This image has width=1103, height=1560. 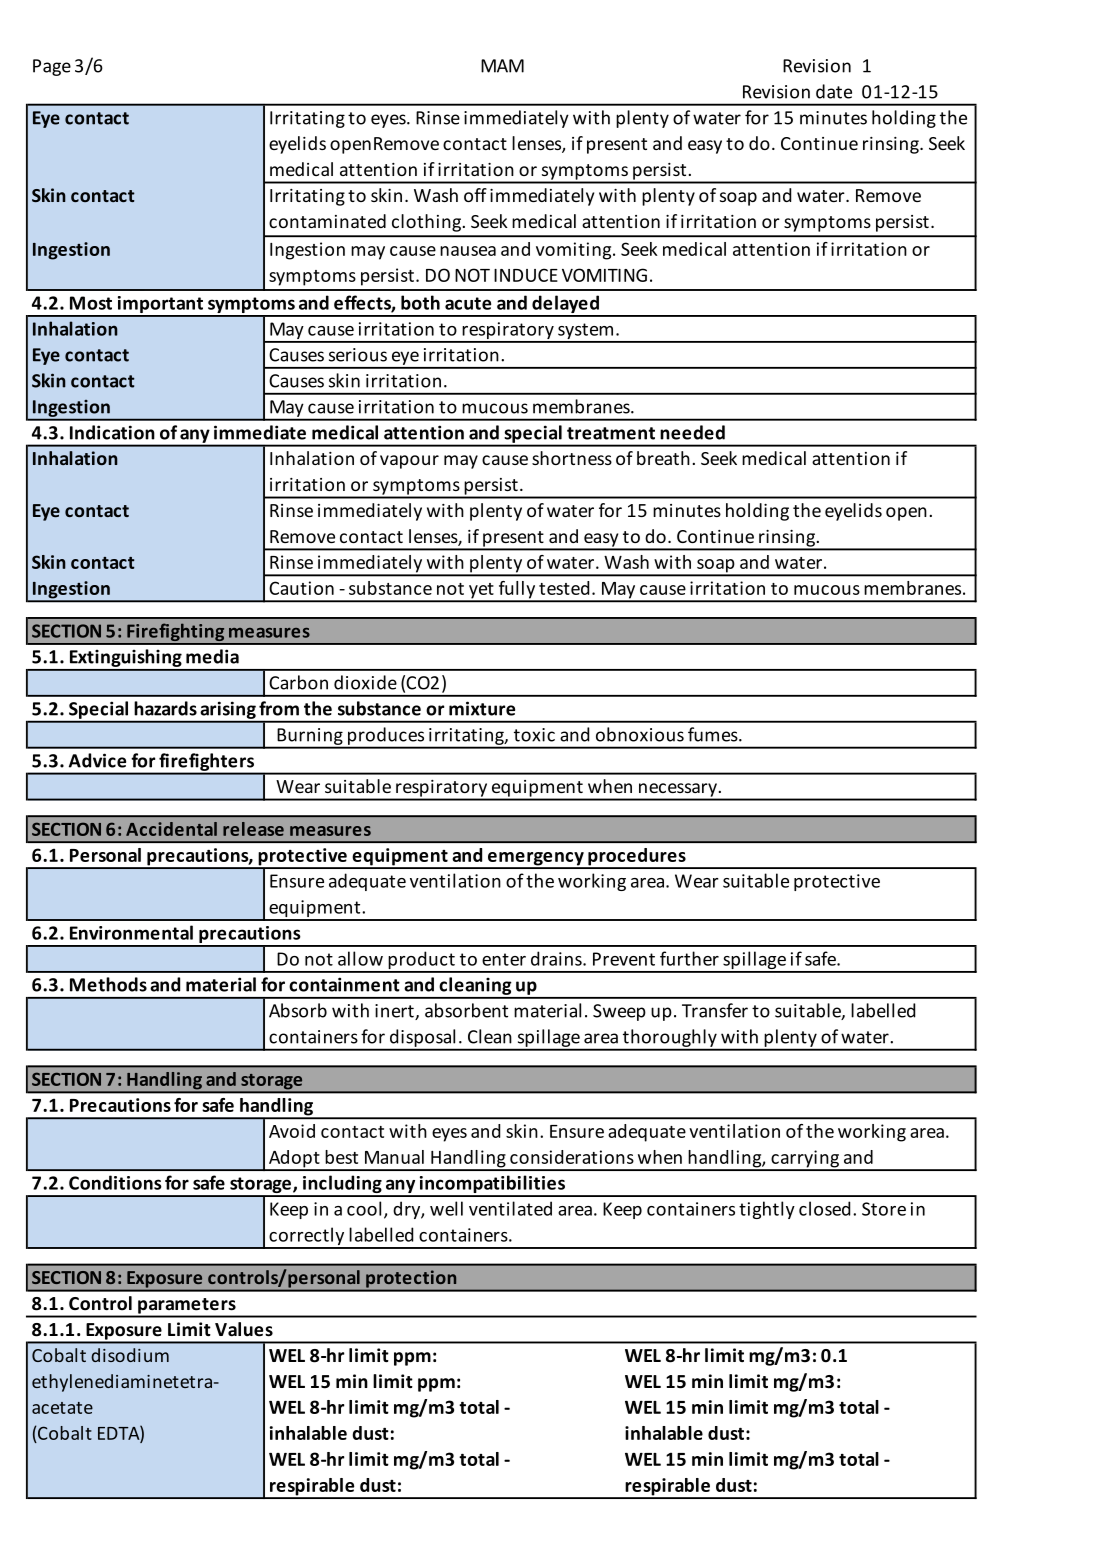 I want to click on Page, so click(x=52, y=67).
